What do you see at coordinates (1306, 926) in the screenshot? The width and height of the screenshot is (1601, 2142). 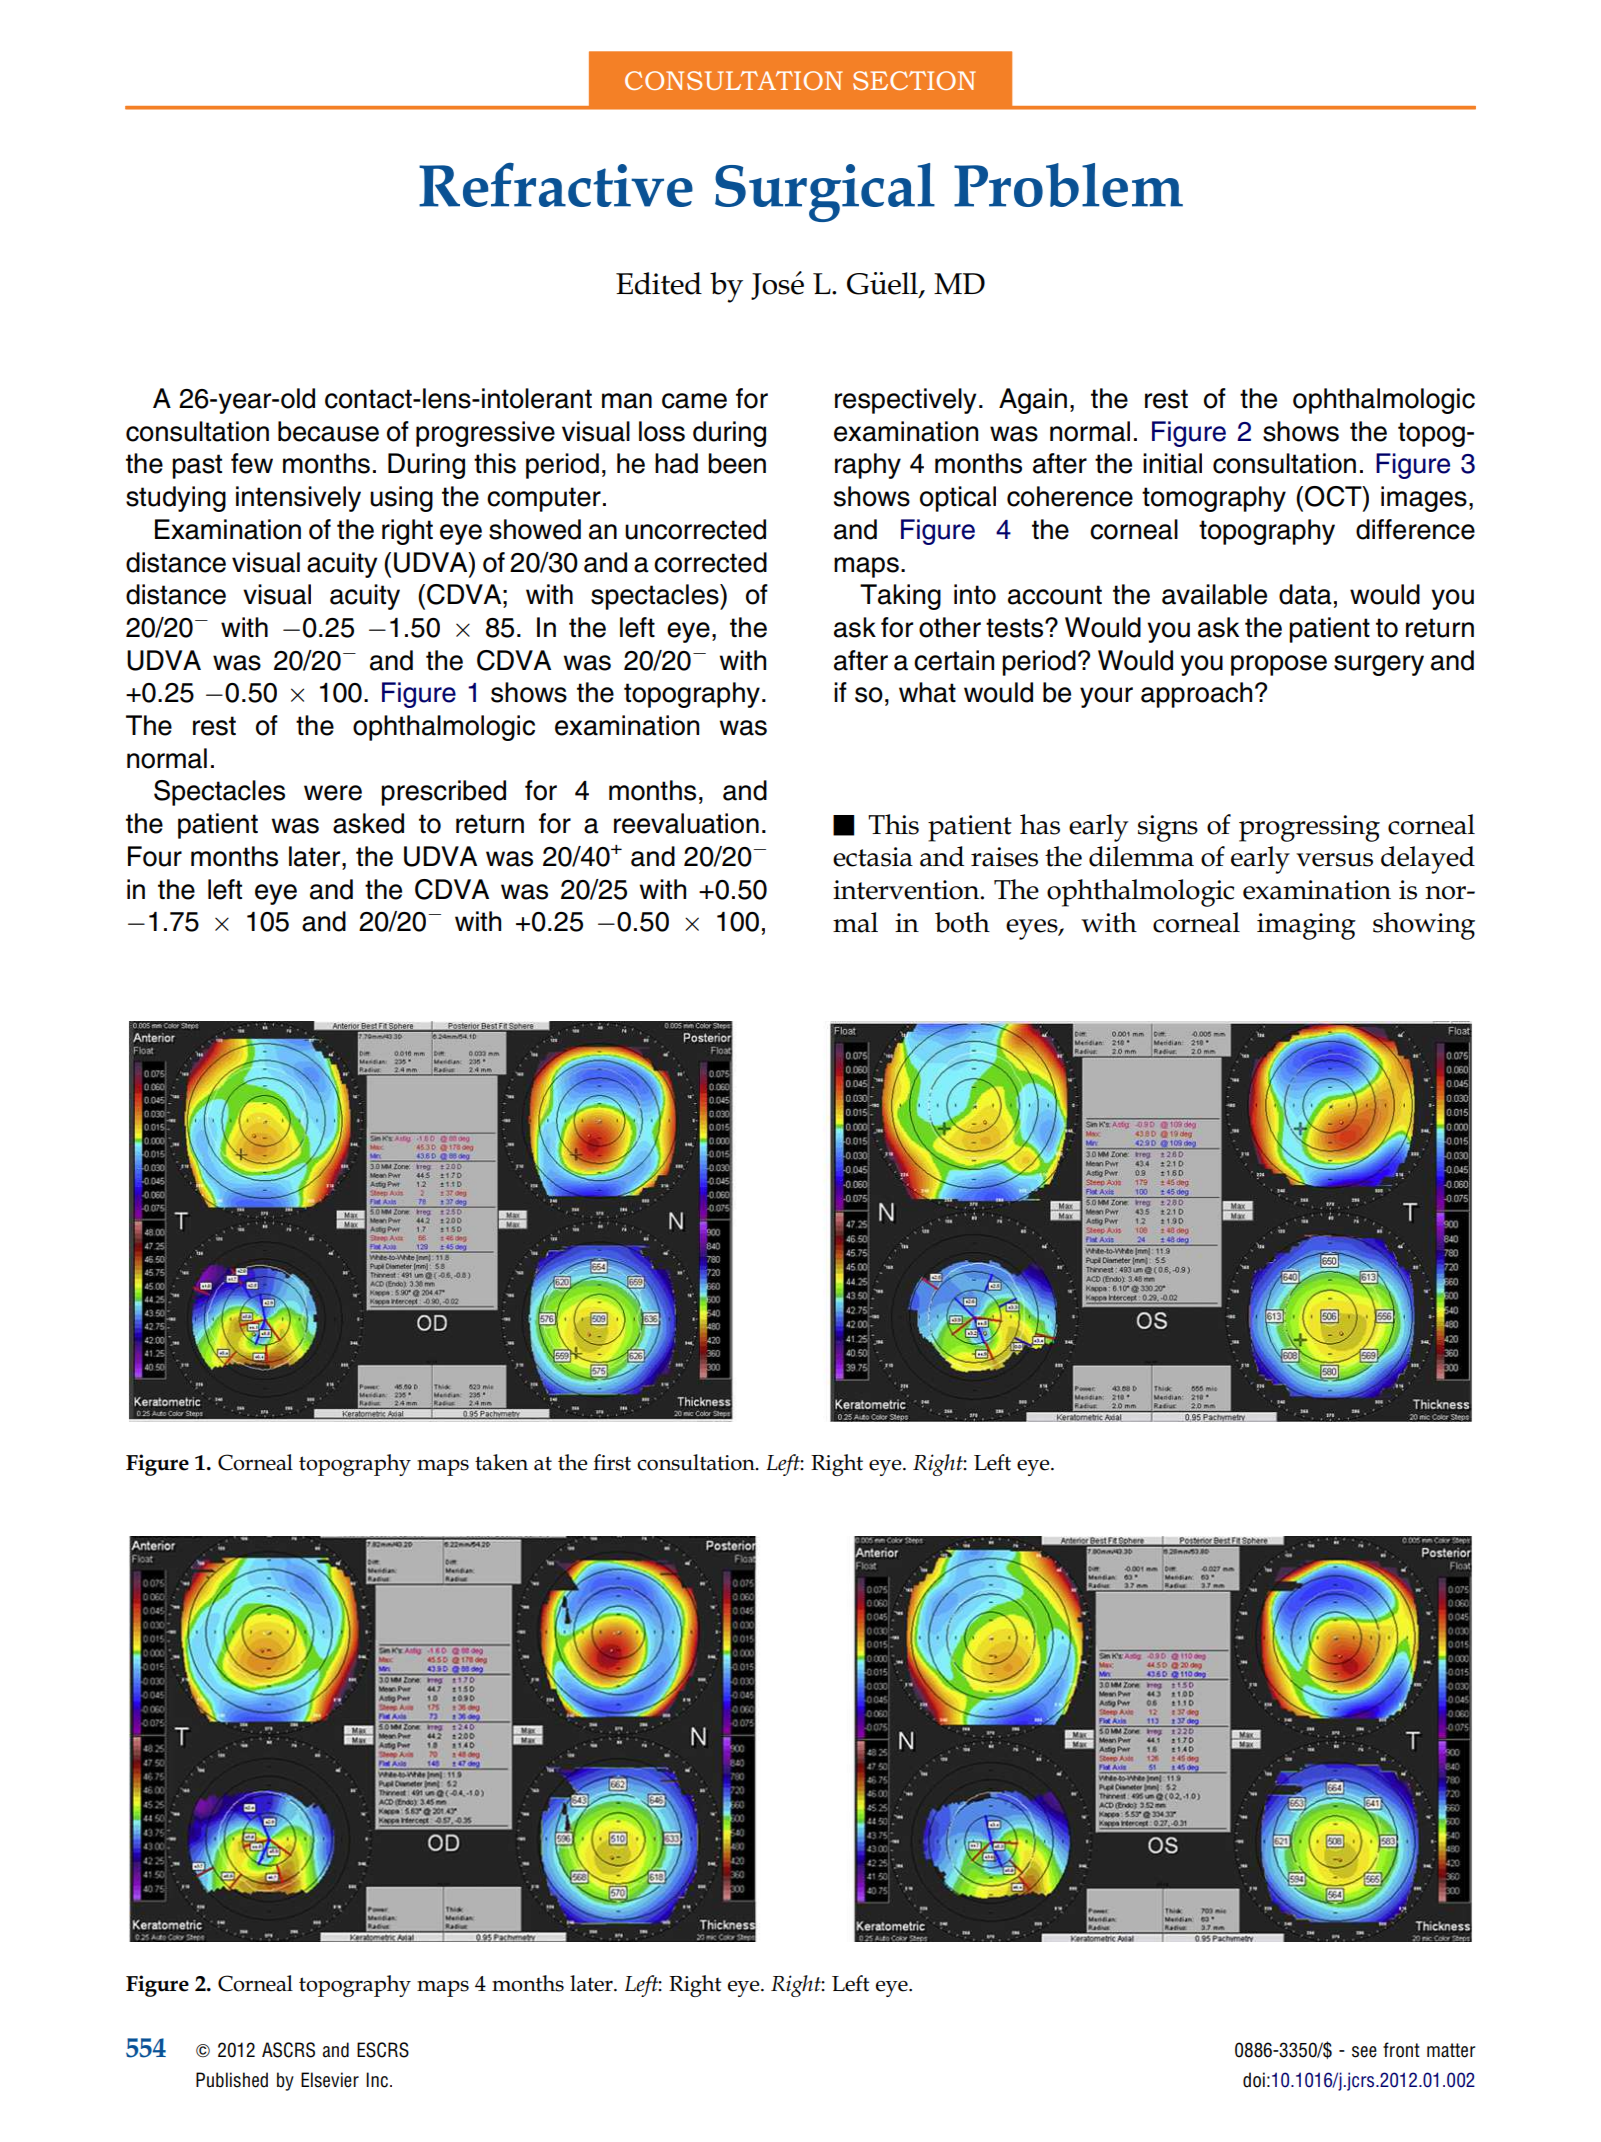 I see `imaging` at bounding box center [1306, 926].
